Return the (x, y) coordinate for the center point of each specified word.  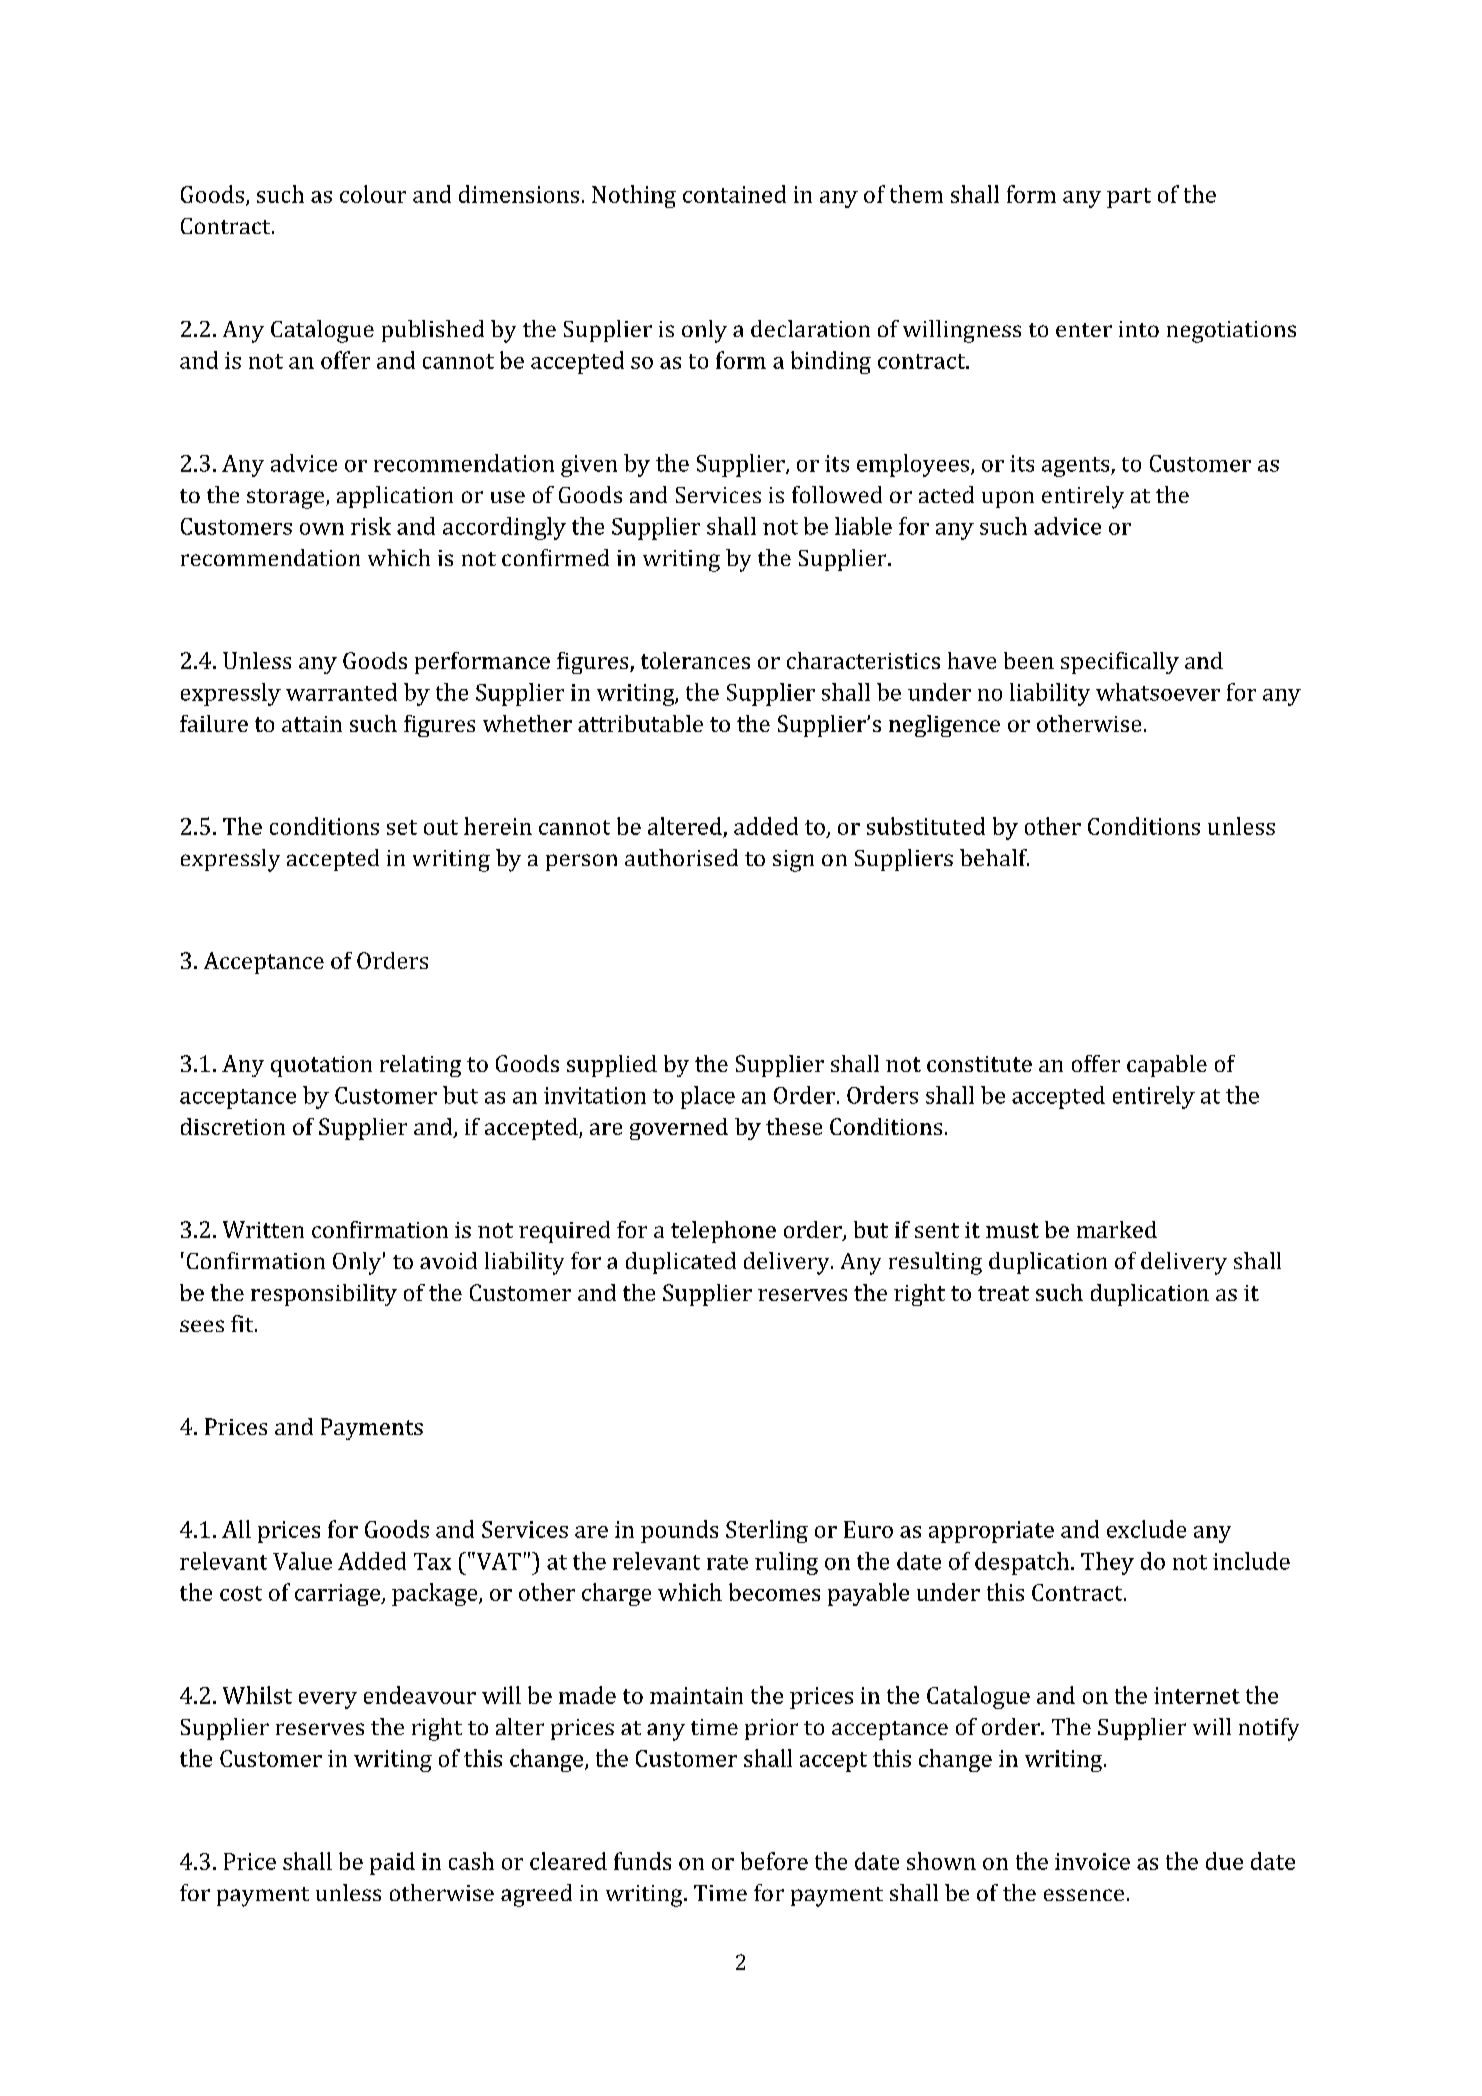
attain (312, 724)
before (774, 1861)
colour (373, 194)
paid (392, 1863)
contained (734, 194)
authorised (681, 857)
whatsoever (1158, 692)
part (1129, 198)
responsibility (324, 1295)
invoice (1092, 1861)
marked (1117, 1229)
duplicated (681, 1263)
